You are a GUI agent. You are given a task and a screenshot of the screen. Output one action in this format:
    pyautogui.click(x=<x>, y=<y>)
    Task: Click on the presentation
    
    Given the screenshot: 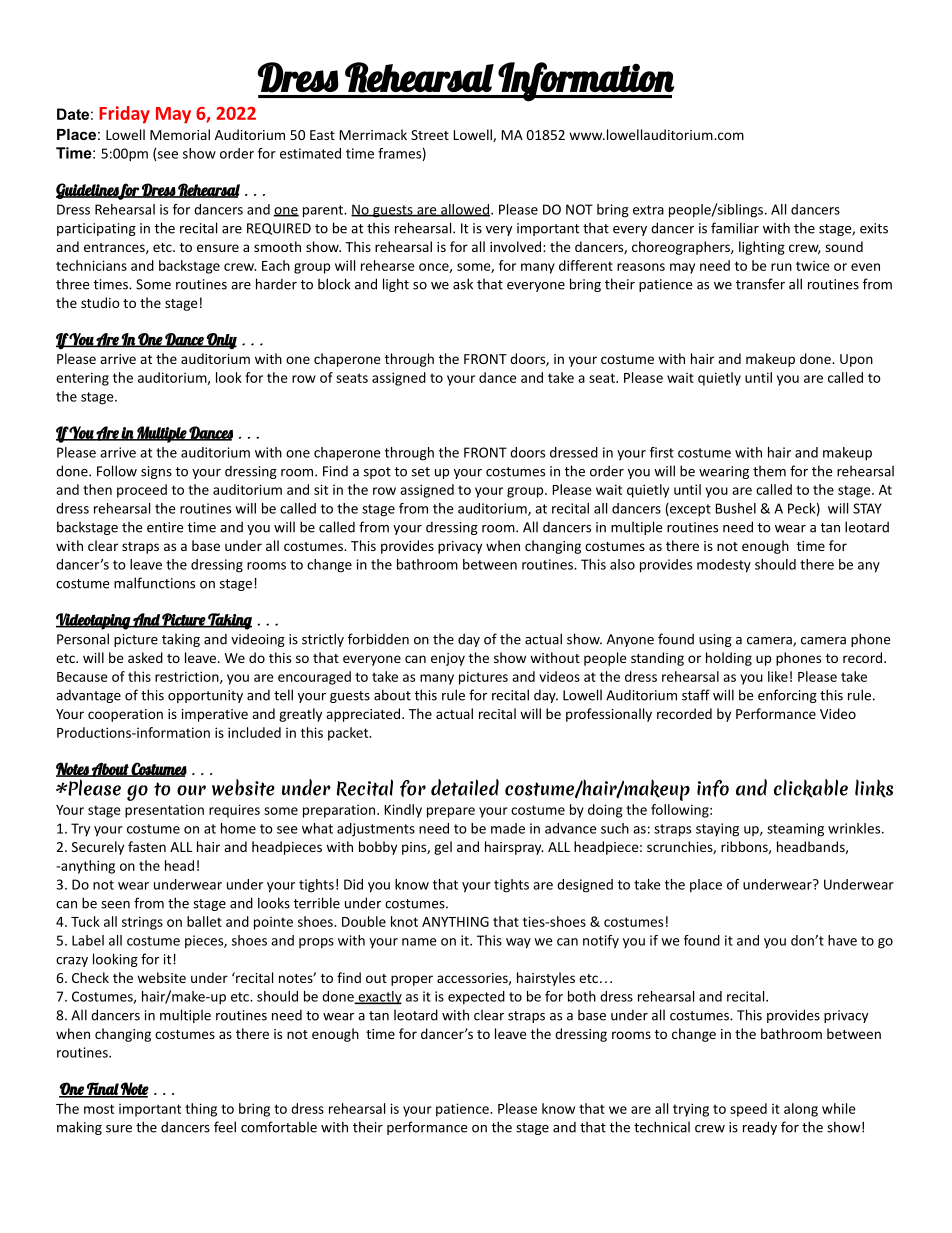 What is the action you would take?
    pyautogui.click(x=164, y=811)
